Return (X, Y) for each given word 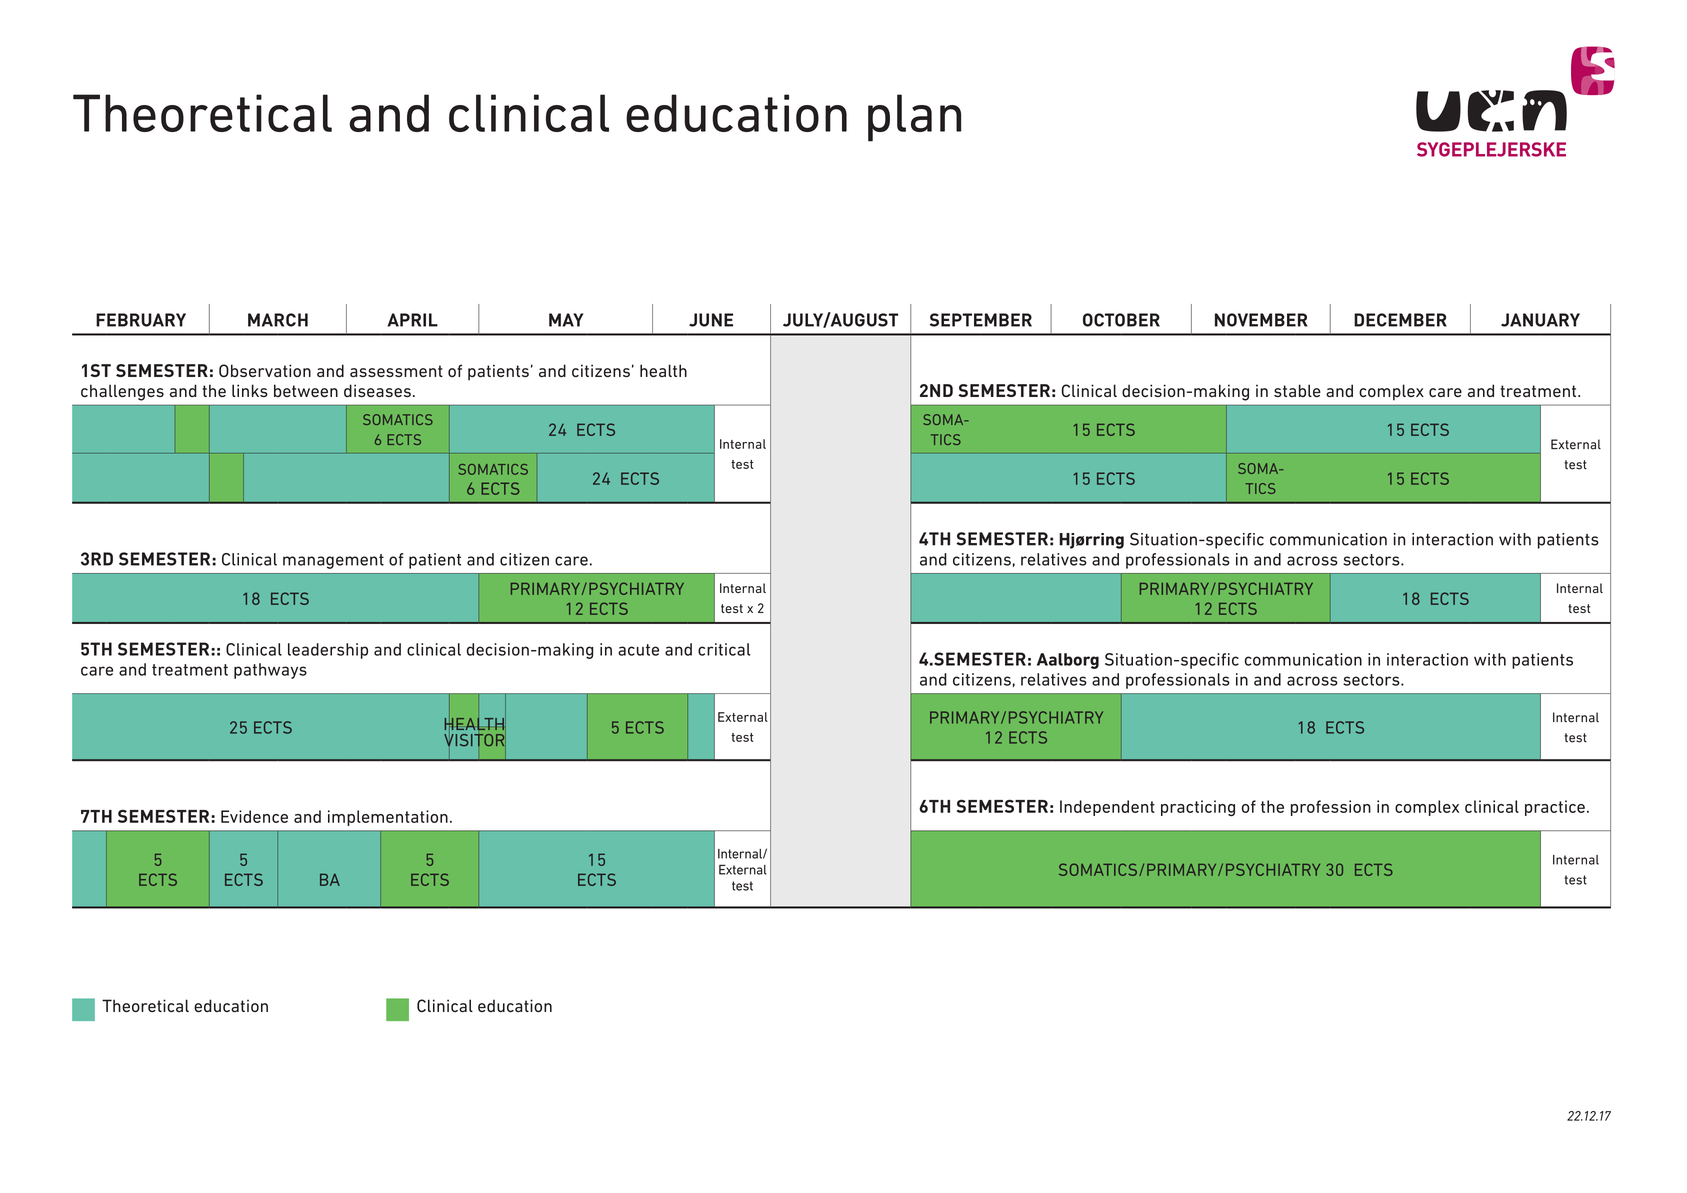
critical (724, 649)
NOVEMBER (1261, 320)
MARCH (278, 320)
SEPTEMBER (981, 320)
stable (1297, 390)
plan (914, 118)
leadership (328, 651)
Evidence (254, 816)
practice (1555, 808)
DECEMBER (1400, 320)
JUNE (711, 320)
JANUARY (1540, 320)
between (306, 390)
